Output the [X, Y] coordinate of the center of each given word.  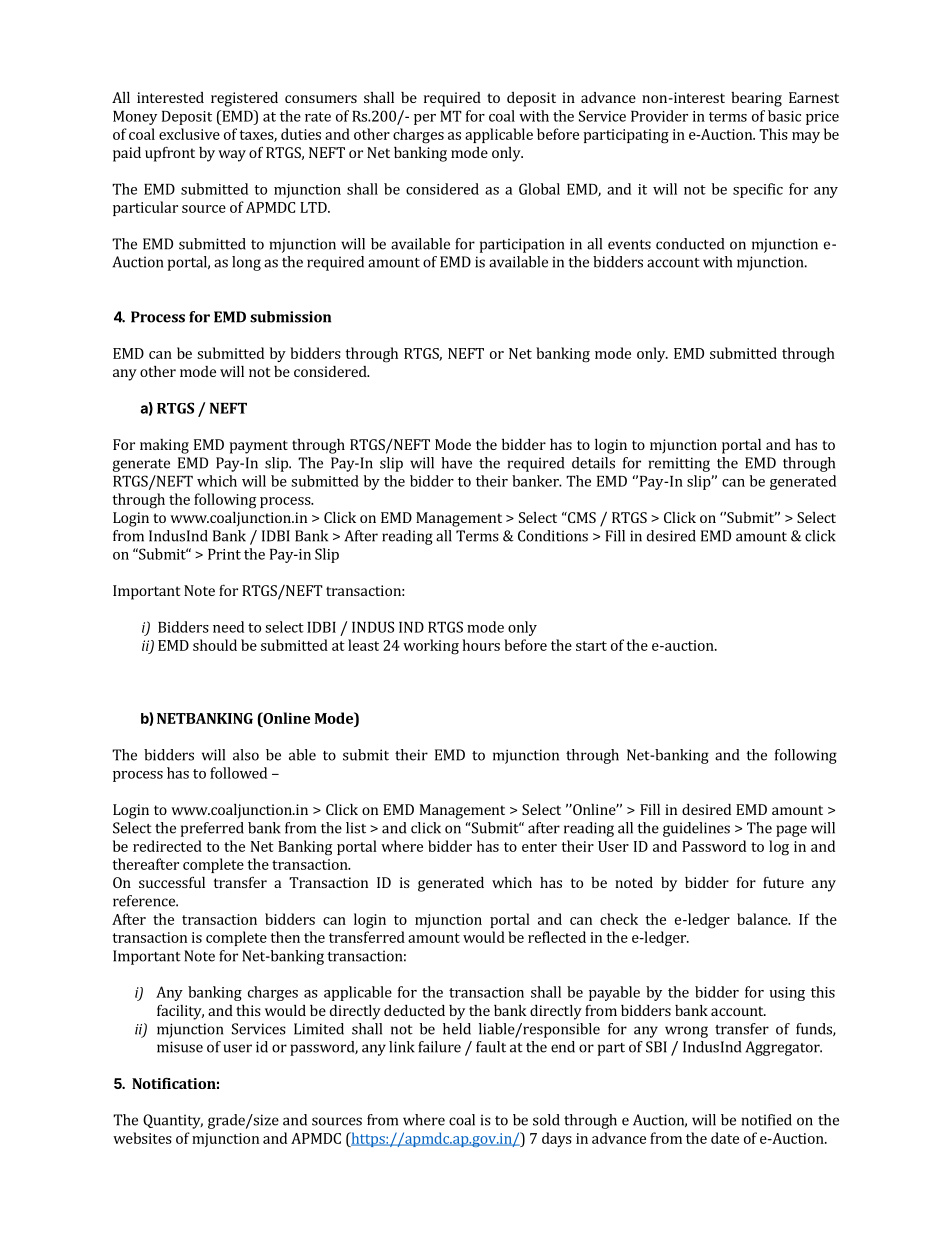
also [246, 755]
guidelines [696, 829]
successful [172, 882]
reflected [557, 937]
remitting [679, 464]
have [456, 463]
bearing [756, 99]
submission [290, 317]
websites [142, 1138]
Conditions [553, 536]
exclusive [189, 134]
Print [224, 554]
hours [481, 645]
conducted [690, 244]
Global [539, 189]
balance [763, 919]
